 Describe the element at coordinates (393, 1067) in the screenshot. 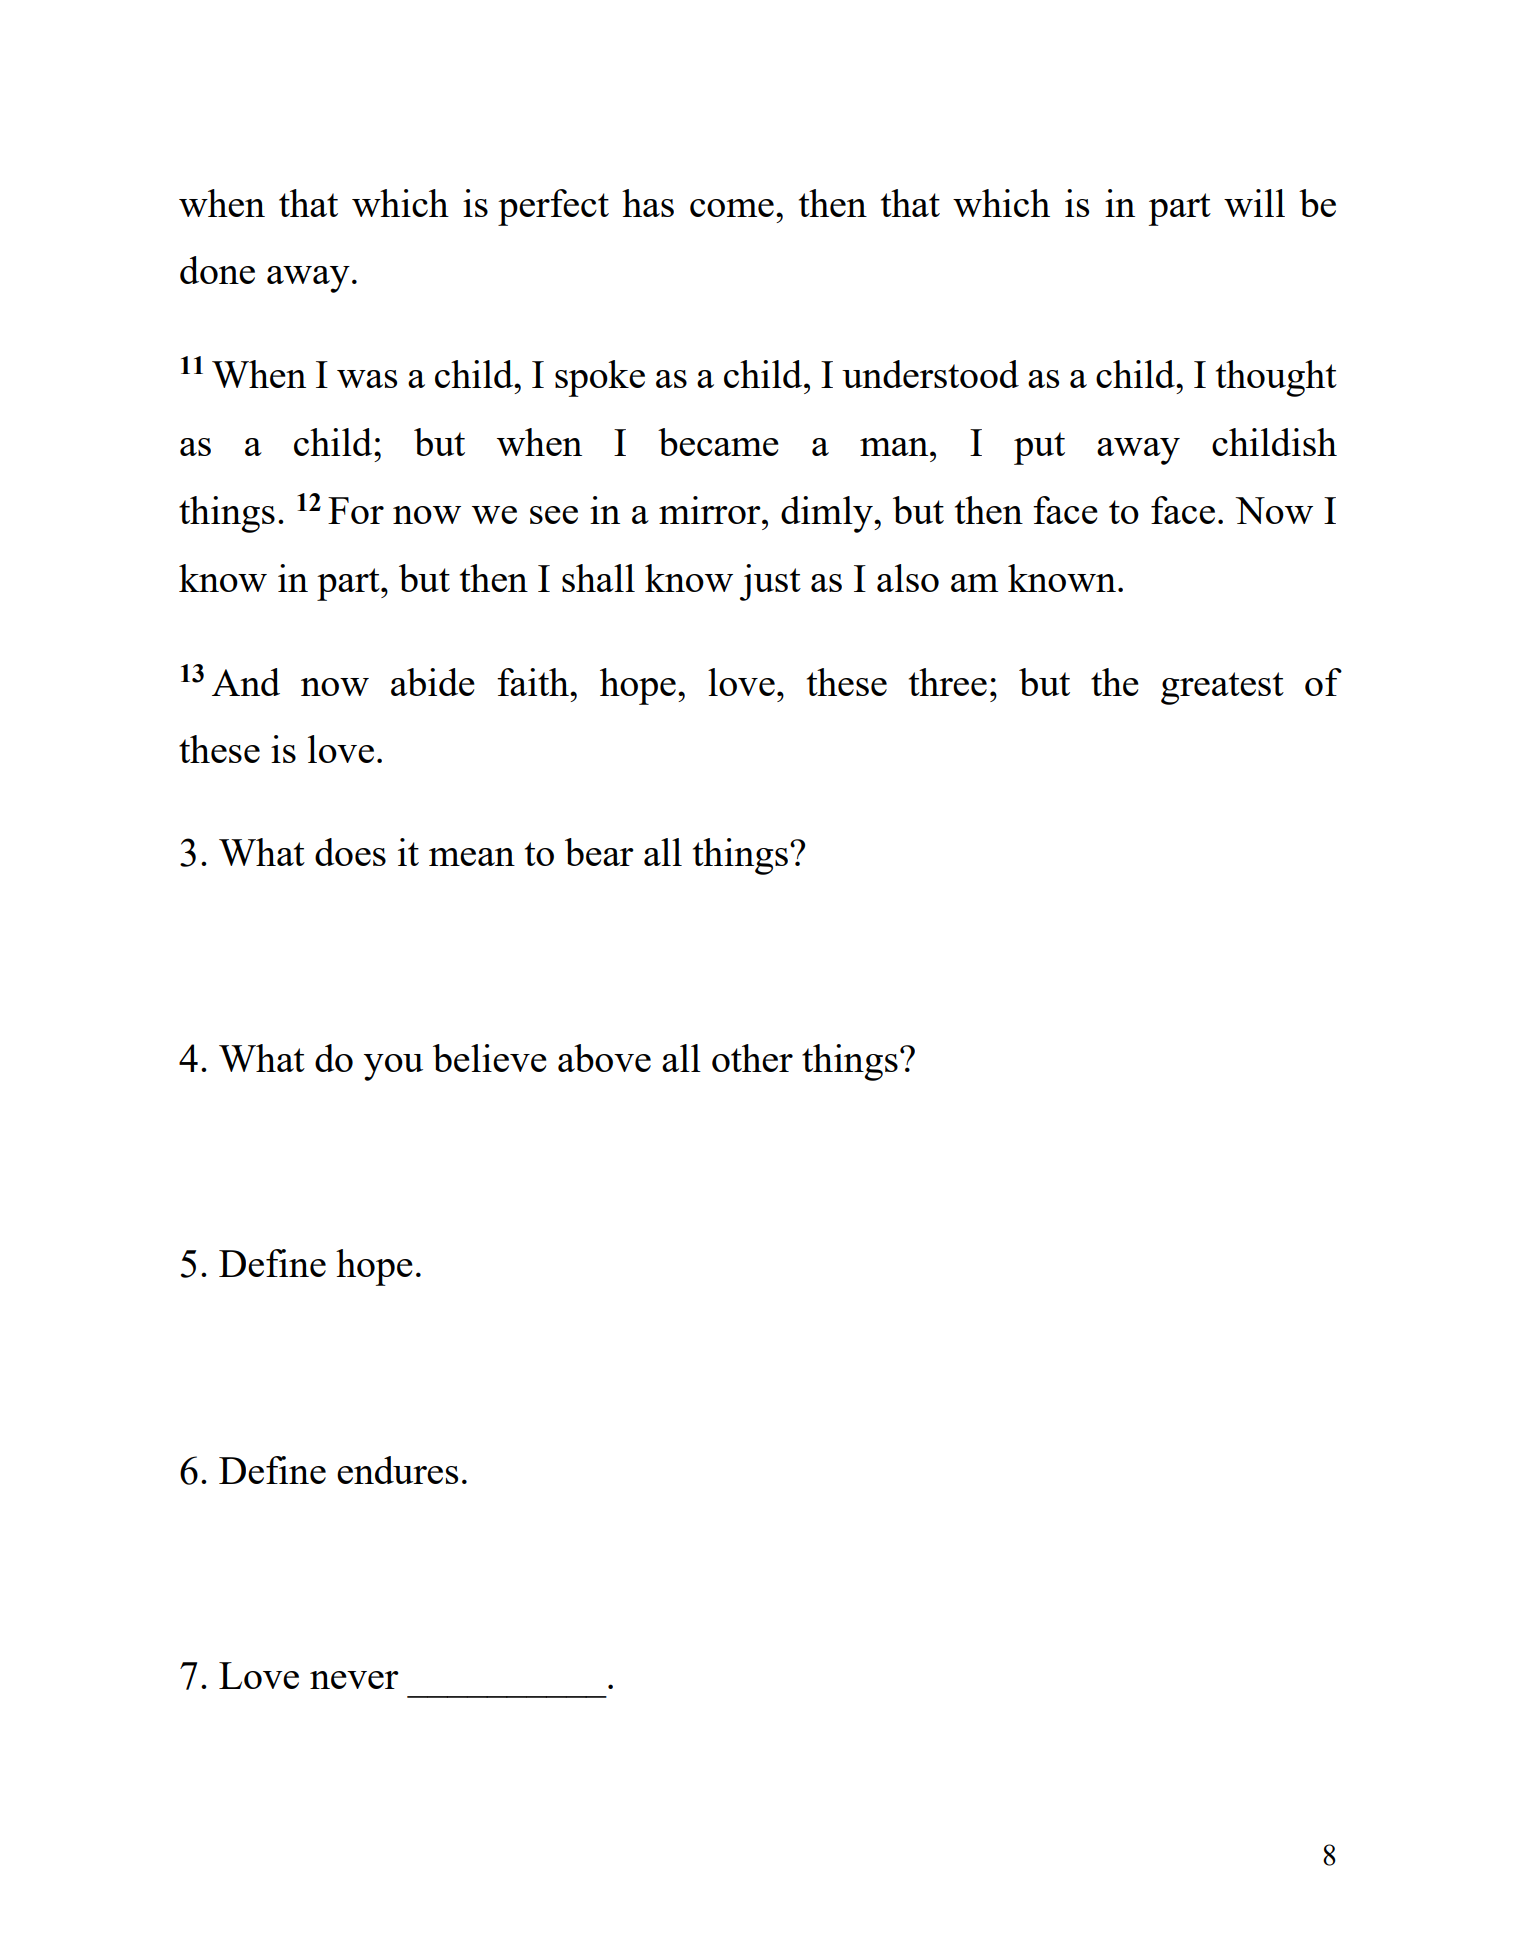

I see `you` at that location.
